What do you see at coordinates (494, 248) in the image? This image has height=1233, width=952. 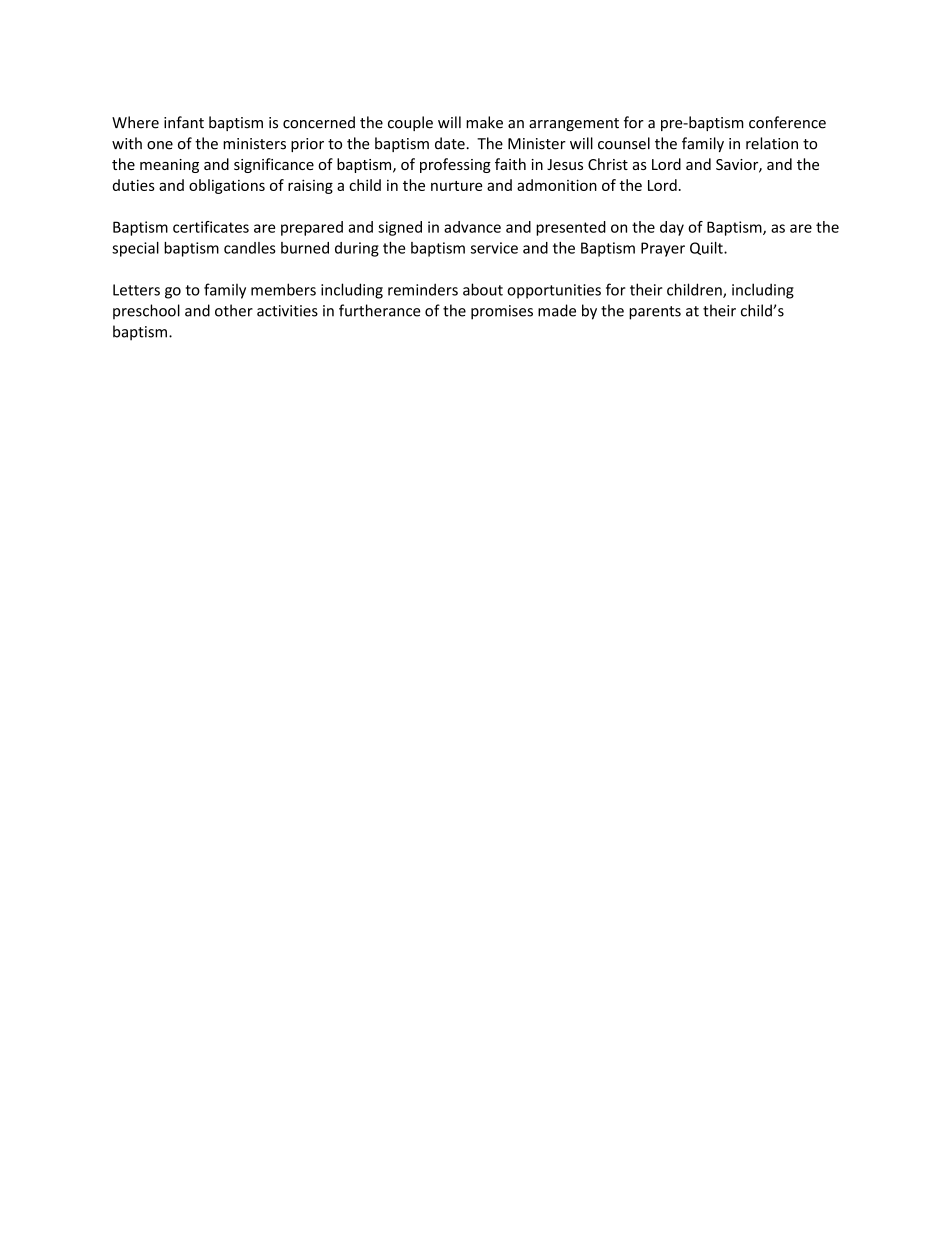 I see `service` at bounding box center [494, 248].
